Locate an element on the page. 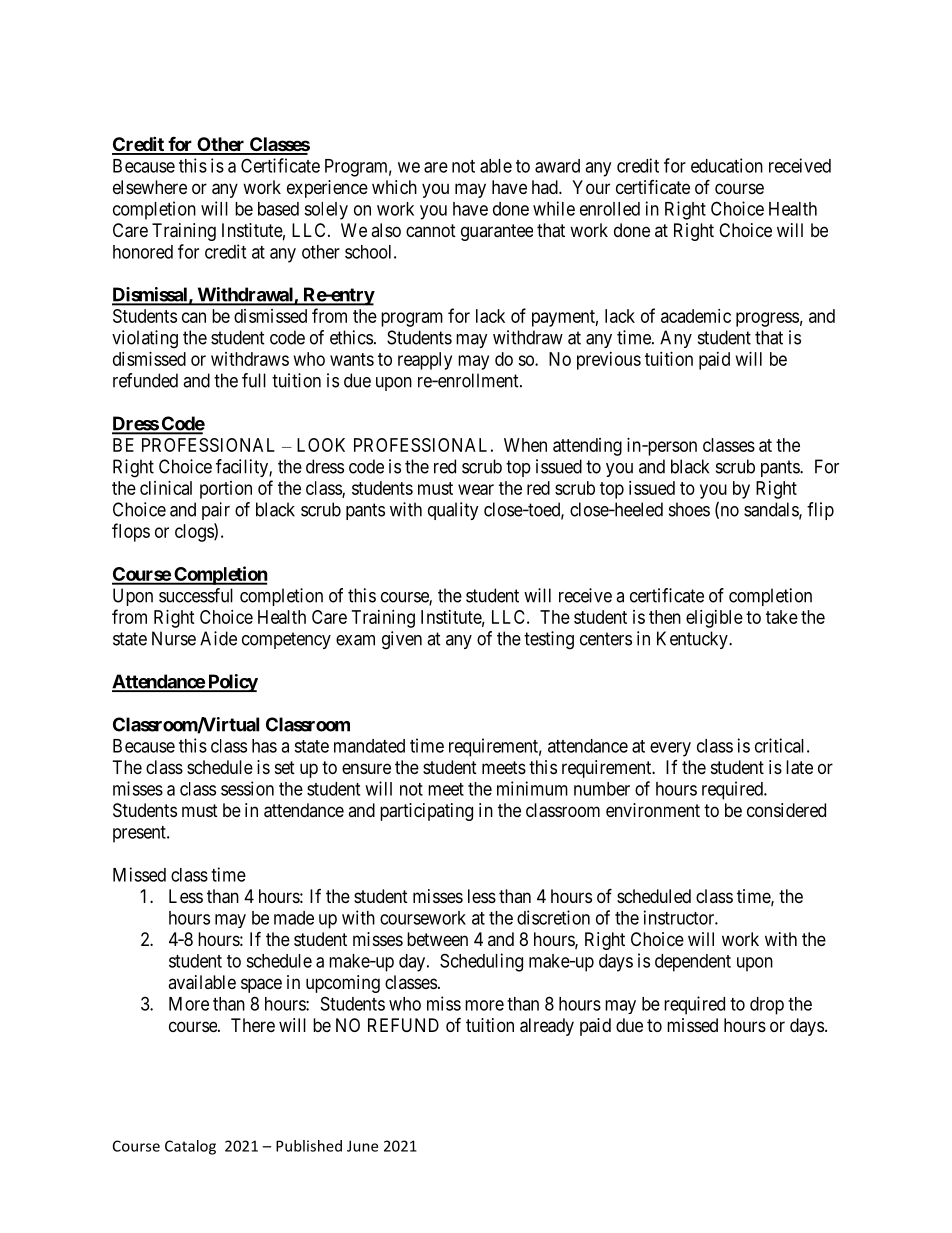  participating is located at coordinates (426, 812).
